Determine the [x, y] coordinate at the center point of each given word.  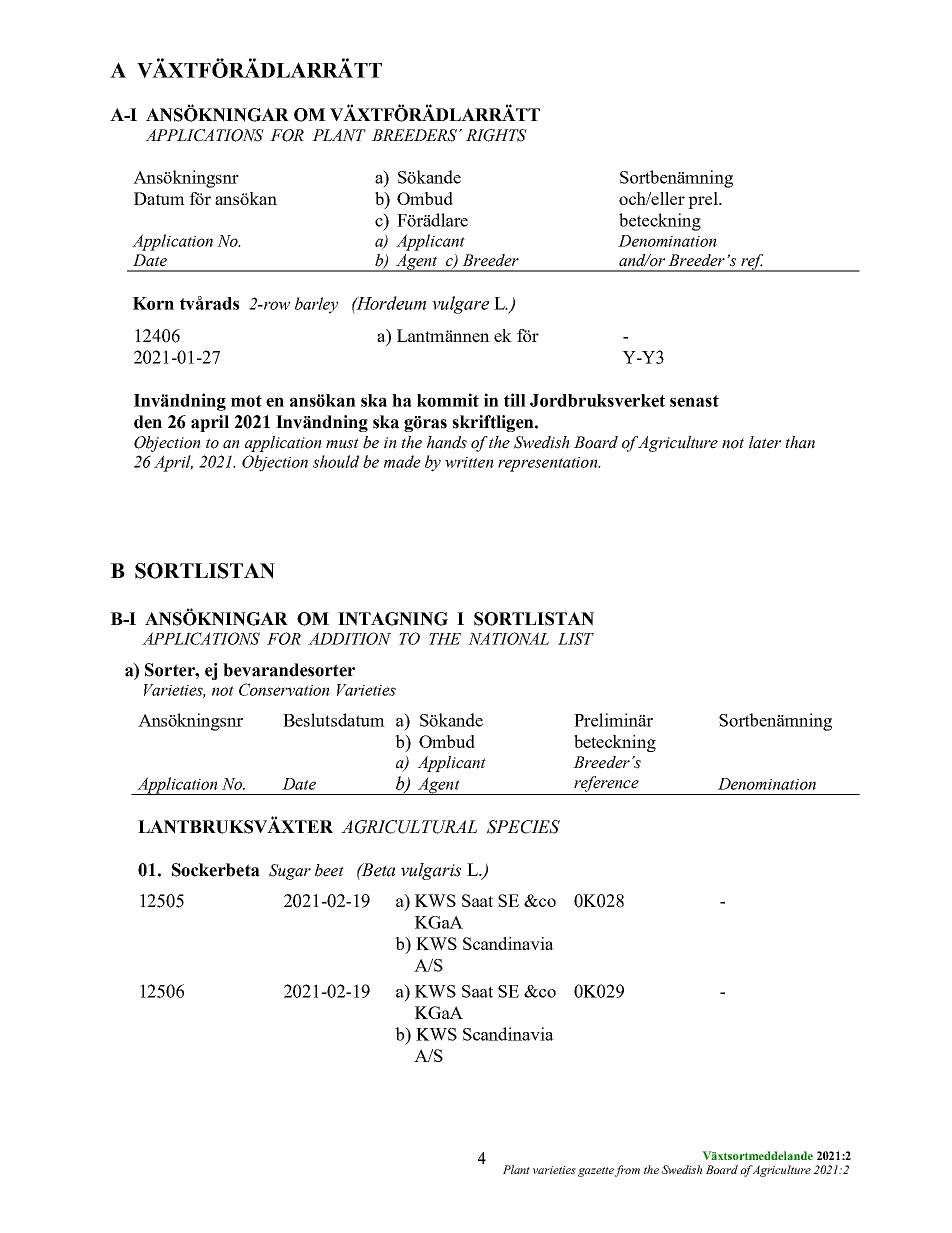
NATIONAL [508, 638]
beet [329, 870]
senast [694, 401]
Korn [153, 303]
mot [246, 401]
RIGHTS [496, 135]
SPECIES [523, 827]
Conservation [284, 689]
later [765, 442]
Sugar [290, 872]
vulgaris [431, 871]
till [515, 400]
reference [606, 784]
